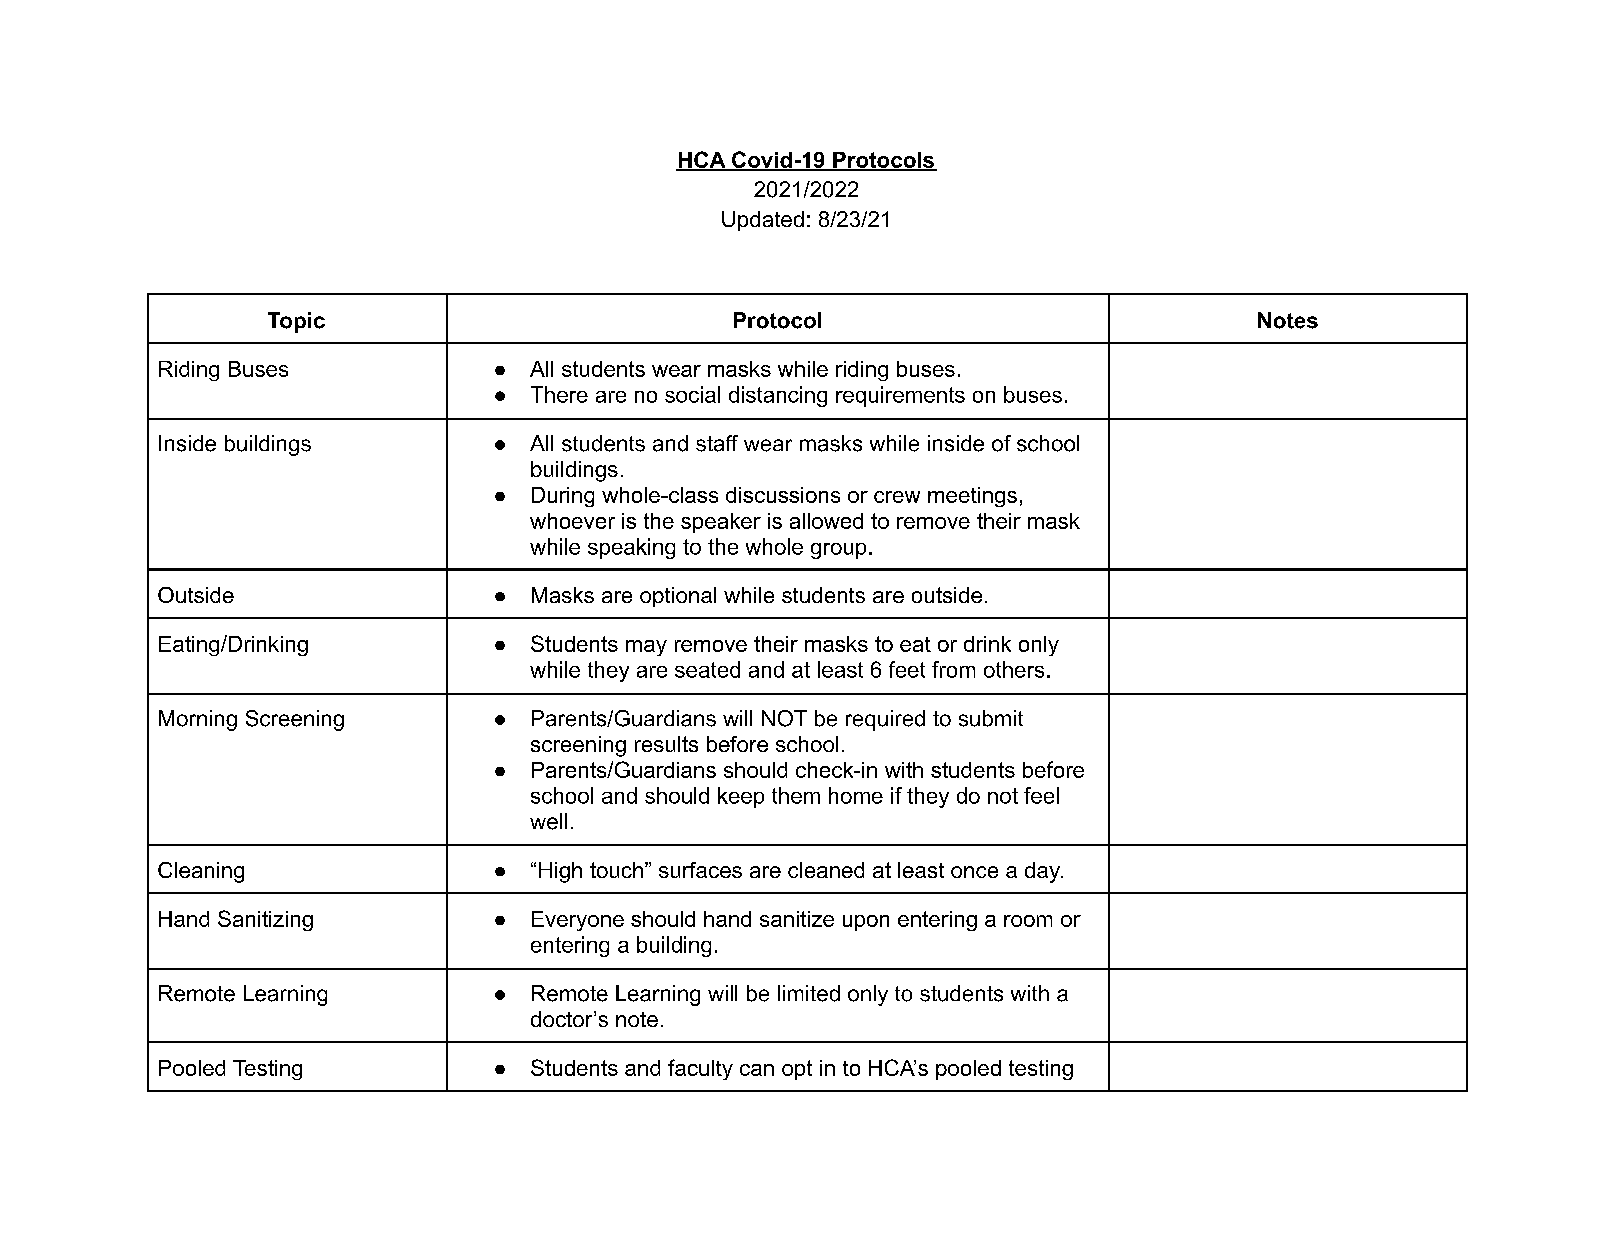  What do you see at coordinates (198, 720) in the page?
I see `Morning` at bounding box center [198, 720].
